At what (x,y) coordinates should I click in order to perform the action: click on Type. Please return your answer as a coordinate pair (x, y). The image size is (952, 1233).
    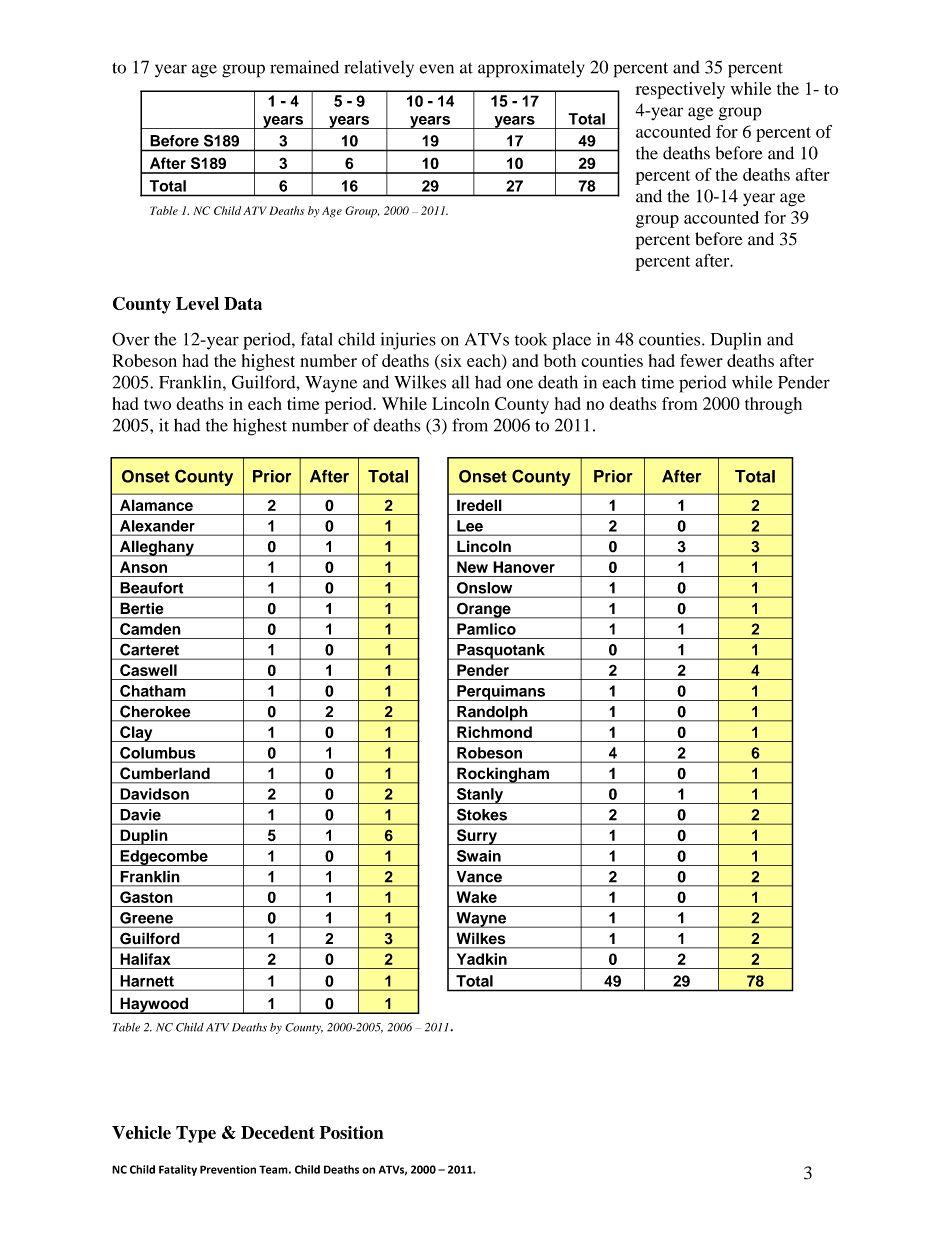
    Looking at the image, I should click on (196, 1134).
